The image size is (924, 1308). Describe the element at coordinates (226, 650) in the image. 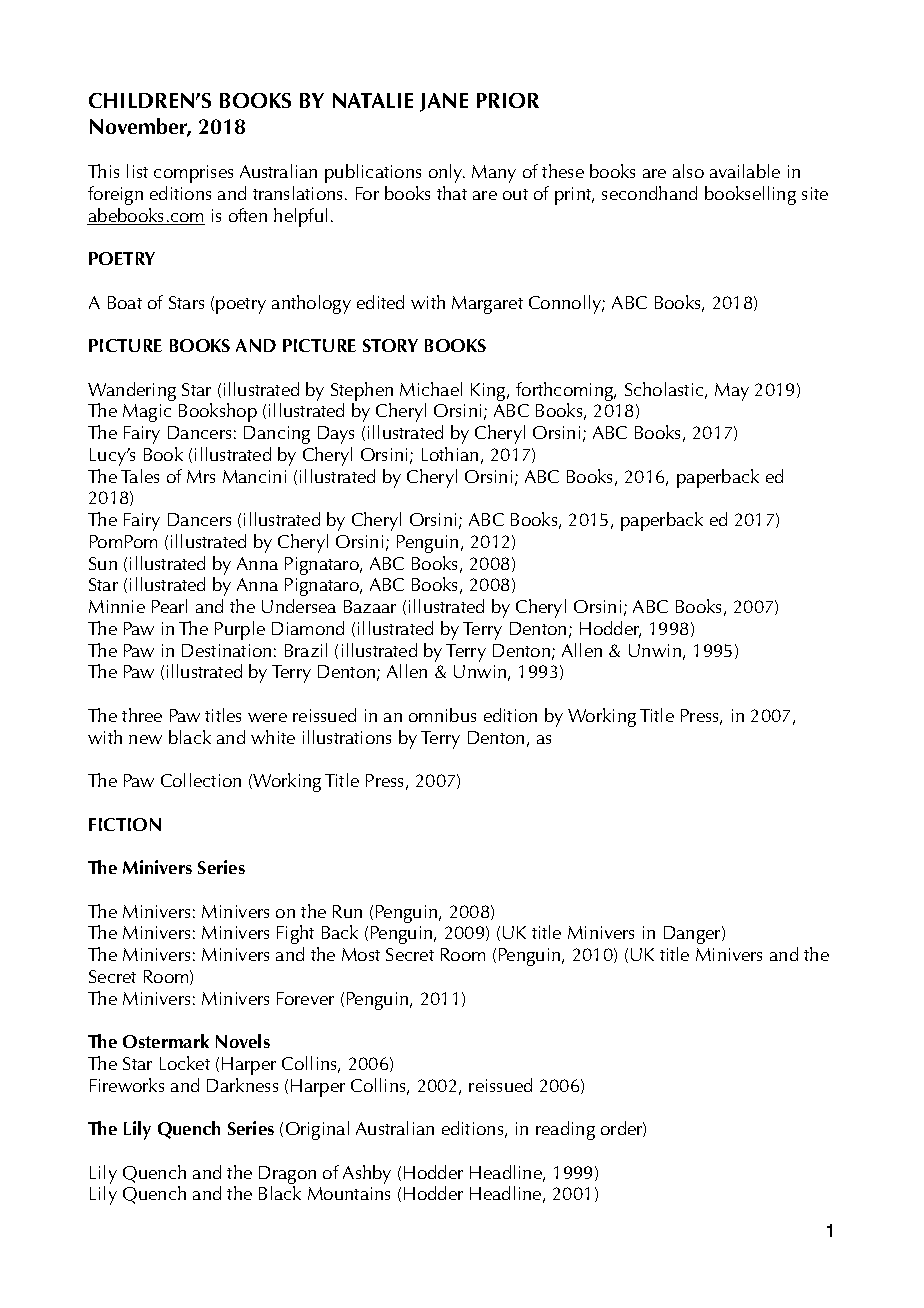

I see `Destination` at that location.
